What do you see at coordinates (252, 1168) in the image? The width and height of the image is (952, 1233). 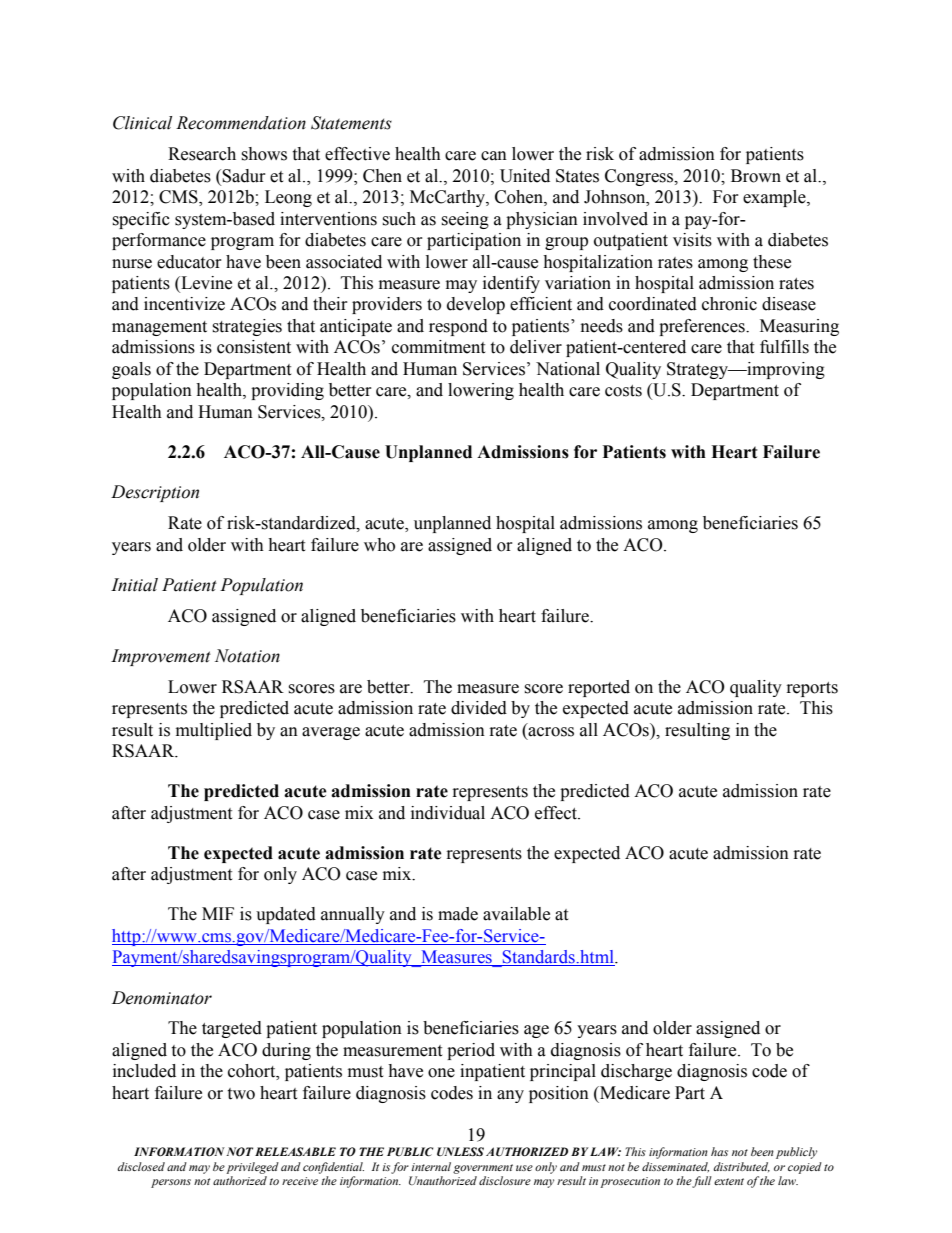 I see `privileged` at bounding box center [252, 1168].
